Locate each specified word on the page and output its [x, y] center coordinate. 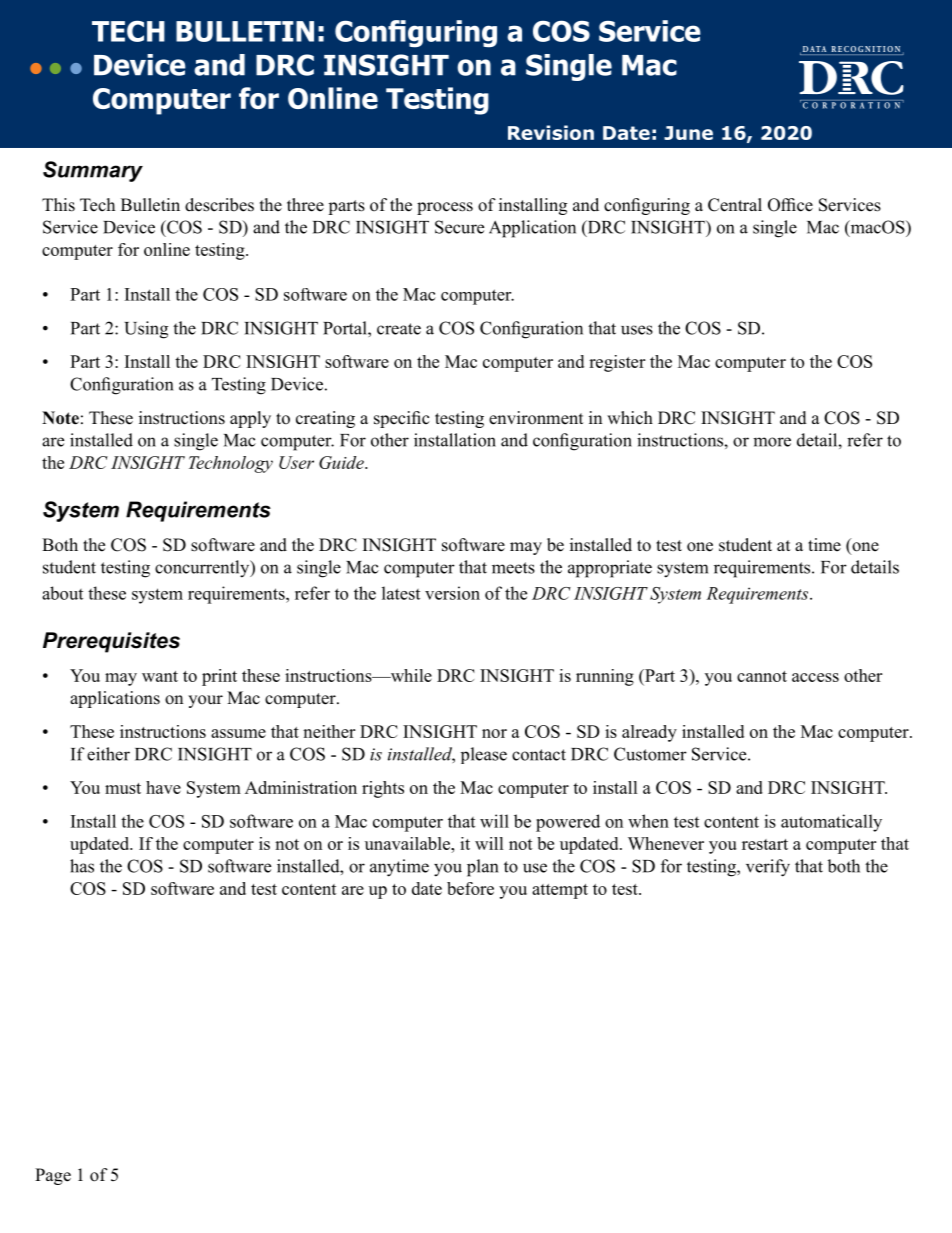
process [445, 208]
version [452, 593]
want [160, 676]
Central [735, 205]
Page [53, 1176]
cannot [762, 676]
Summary [93, 171]
